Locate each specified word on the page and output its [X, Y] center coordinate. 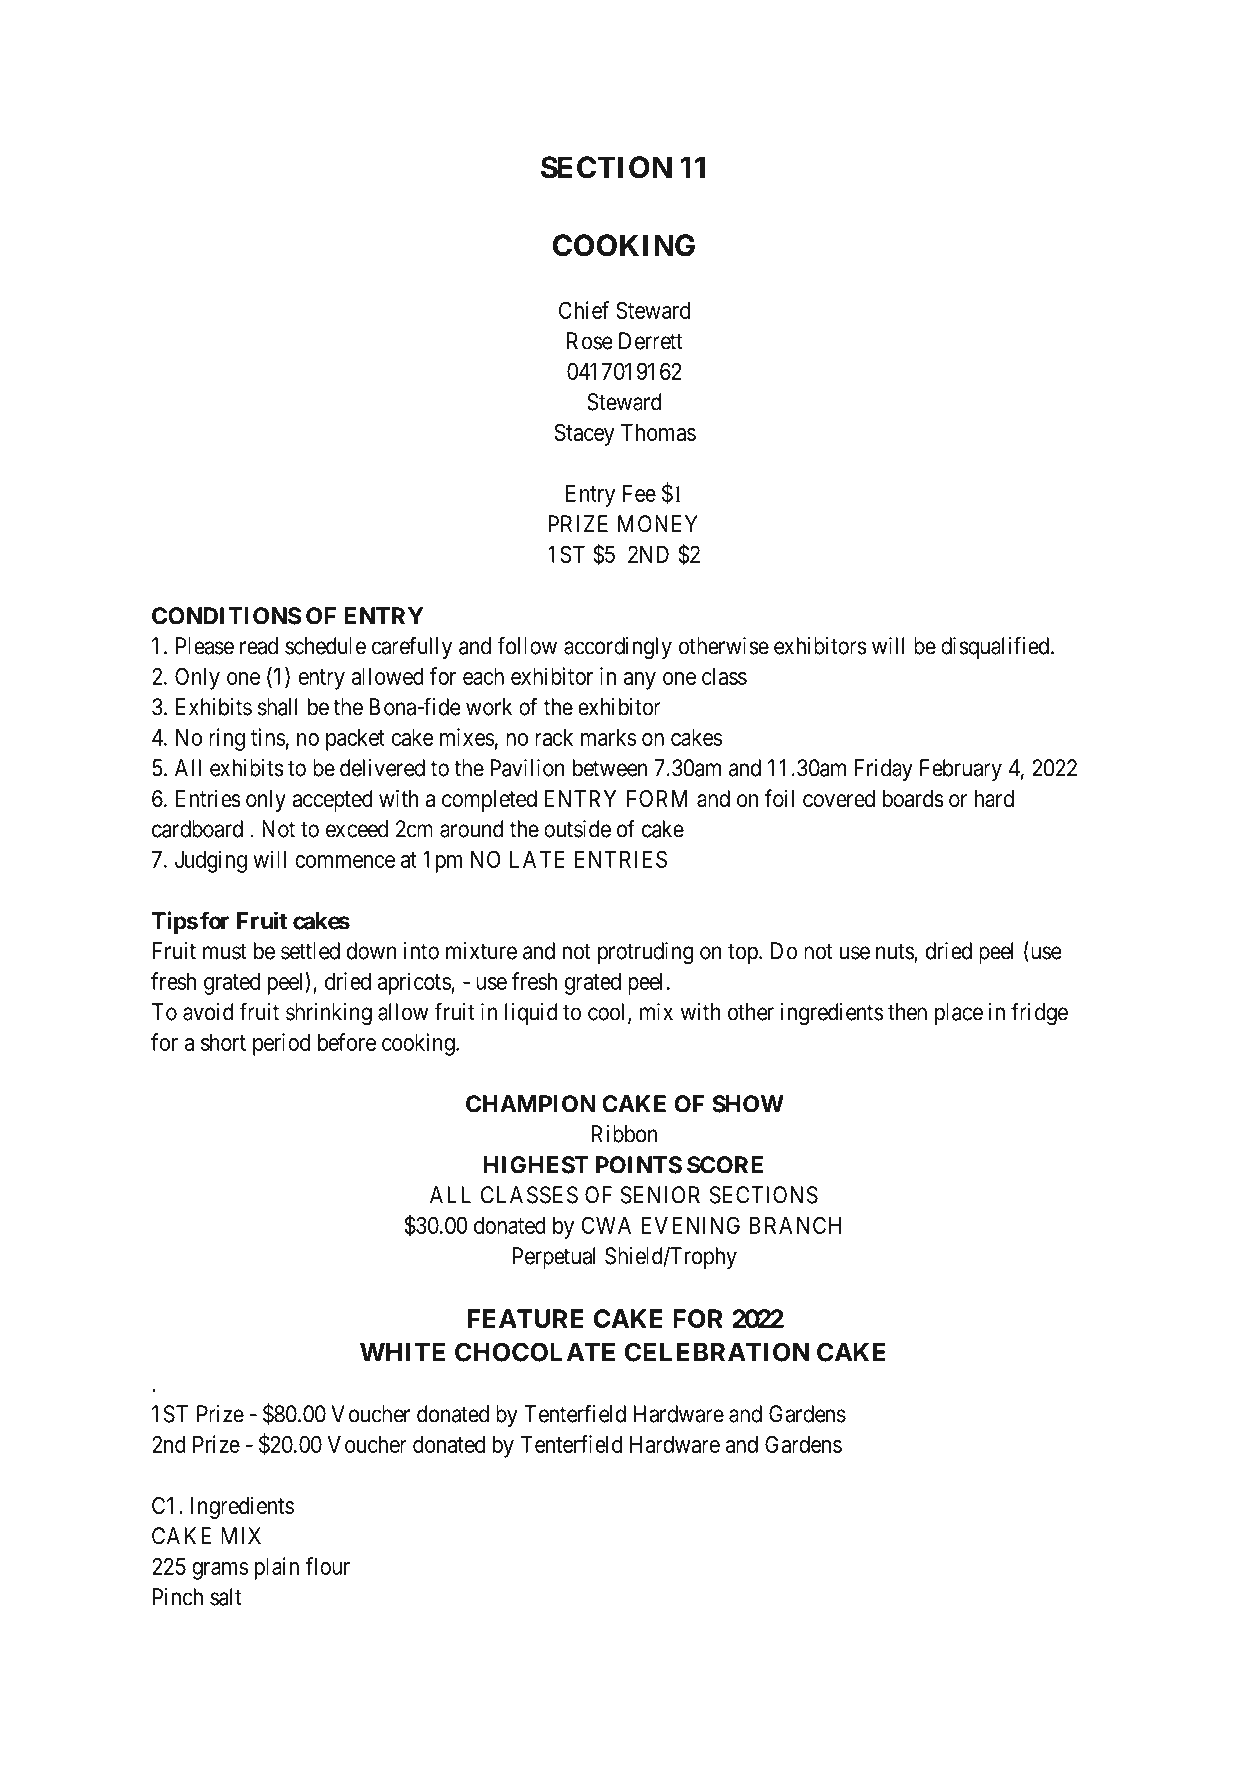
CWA [606, 1225]
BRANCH [795, 1225]
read [259, 646]
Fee [639, 493]
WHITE [402, 1352]
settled [310, 951]
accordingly [618, 648]
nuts [895, 952]
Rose [590, 341]
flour [327, 1566]
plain [277, 1568]
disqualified [996, 647]
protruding [646, 953]
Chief [584, 310]
